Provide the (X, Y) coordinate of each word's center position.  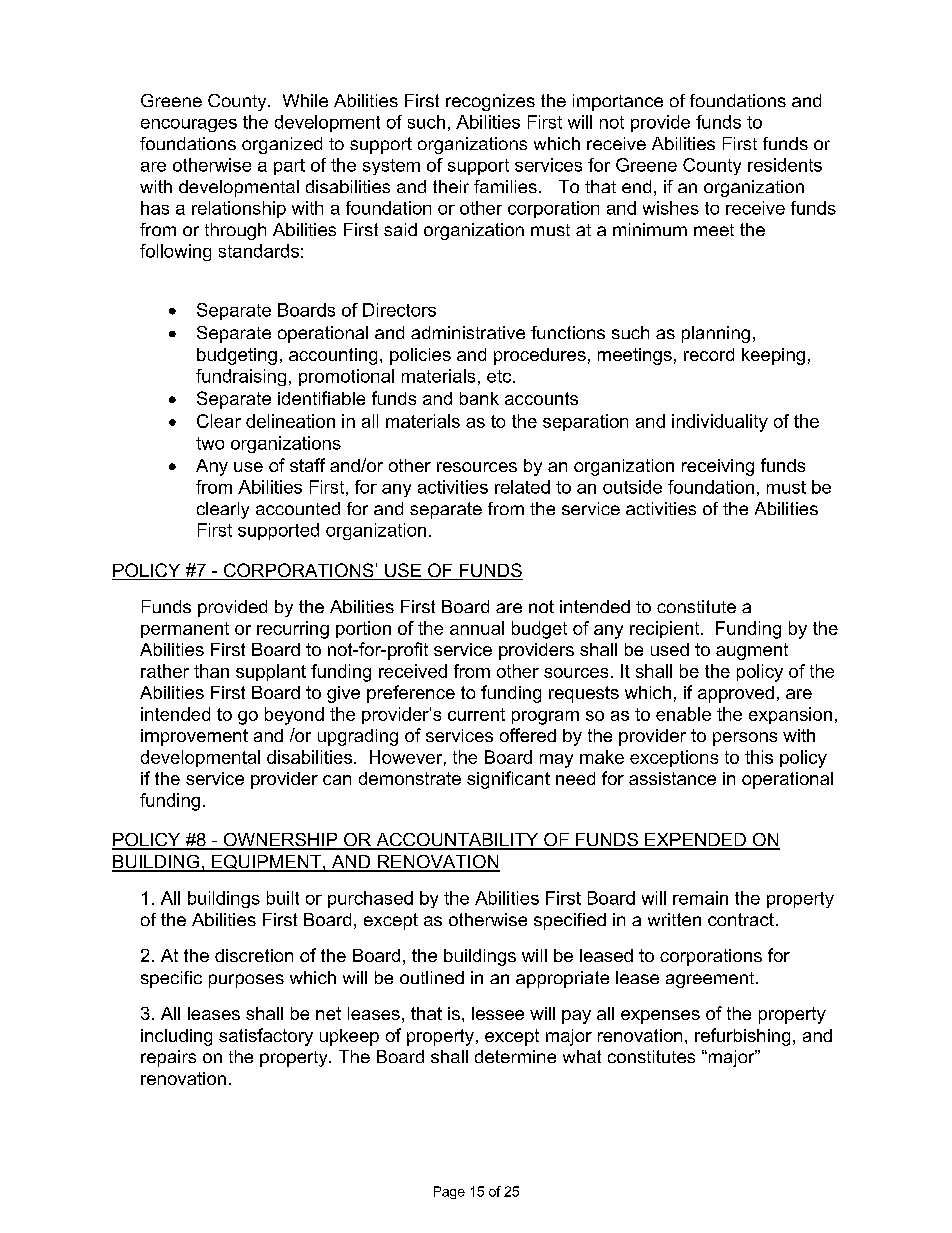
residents (785, 165)
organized (282, 145)
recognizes (490, 102)
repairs (168, 1058)
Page (449, 1192)
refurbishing (742, 1037)
